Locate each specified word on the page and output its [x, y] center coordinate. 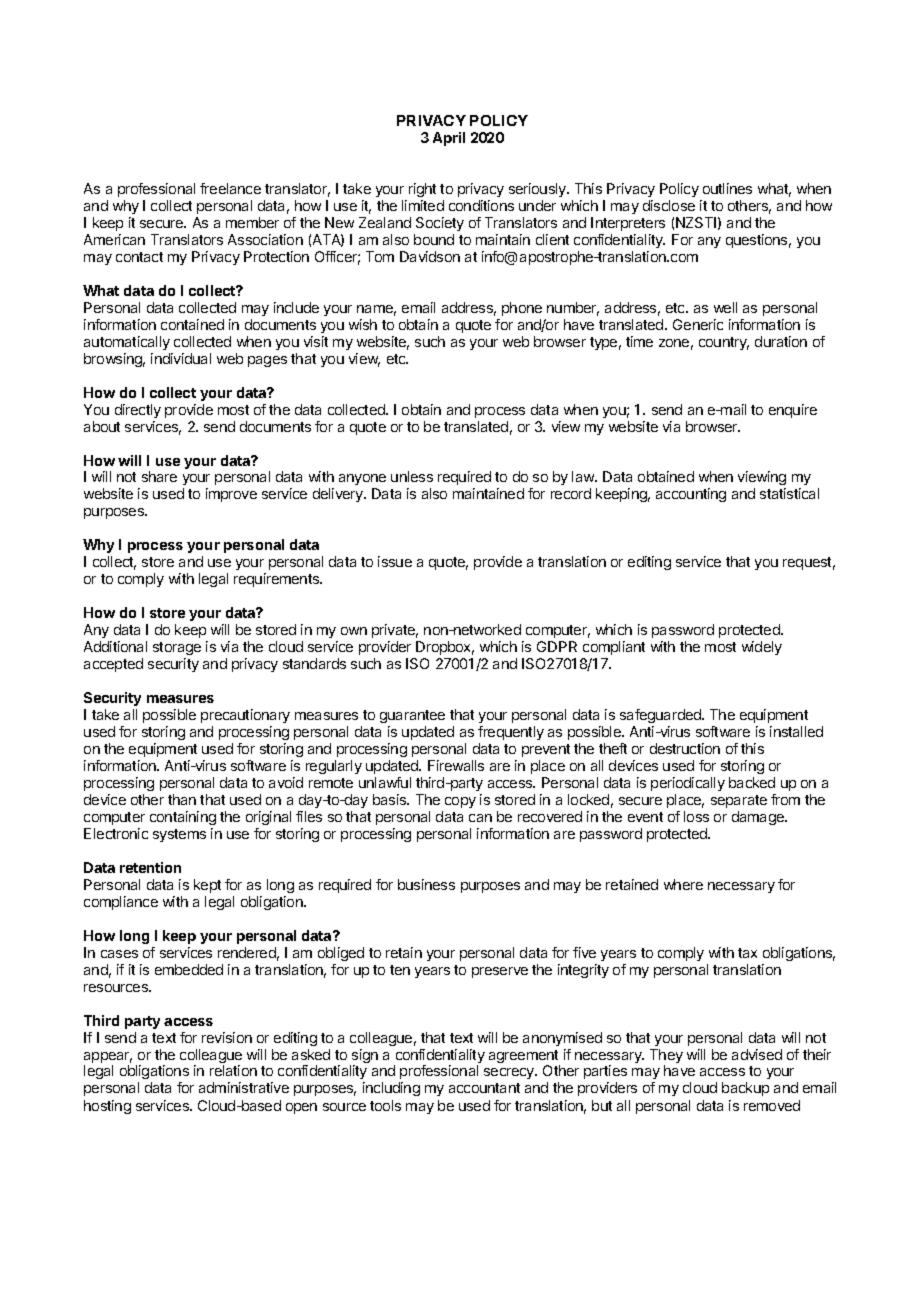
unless [412, 476]
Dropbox [445, 648]
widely [762, 648]
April [449, 139]
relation [233, 1070]
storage [177, 648]
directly [138, 411]
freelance [230, 188]
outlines [727, 188]
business [426, 884]
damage [759, 818]
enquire [793, 411]
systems [179, 835]
